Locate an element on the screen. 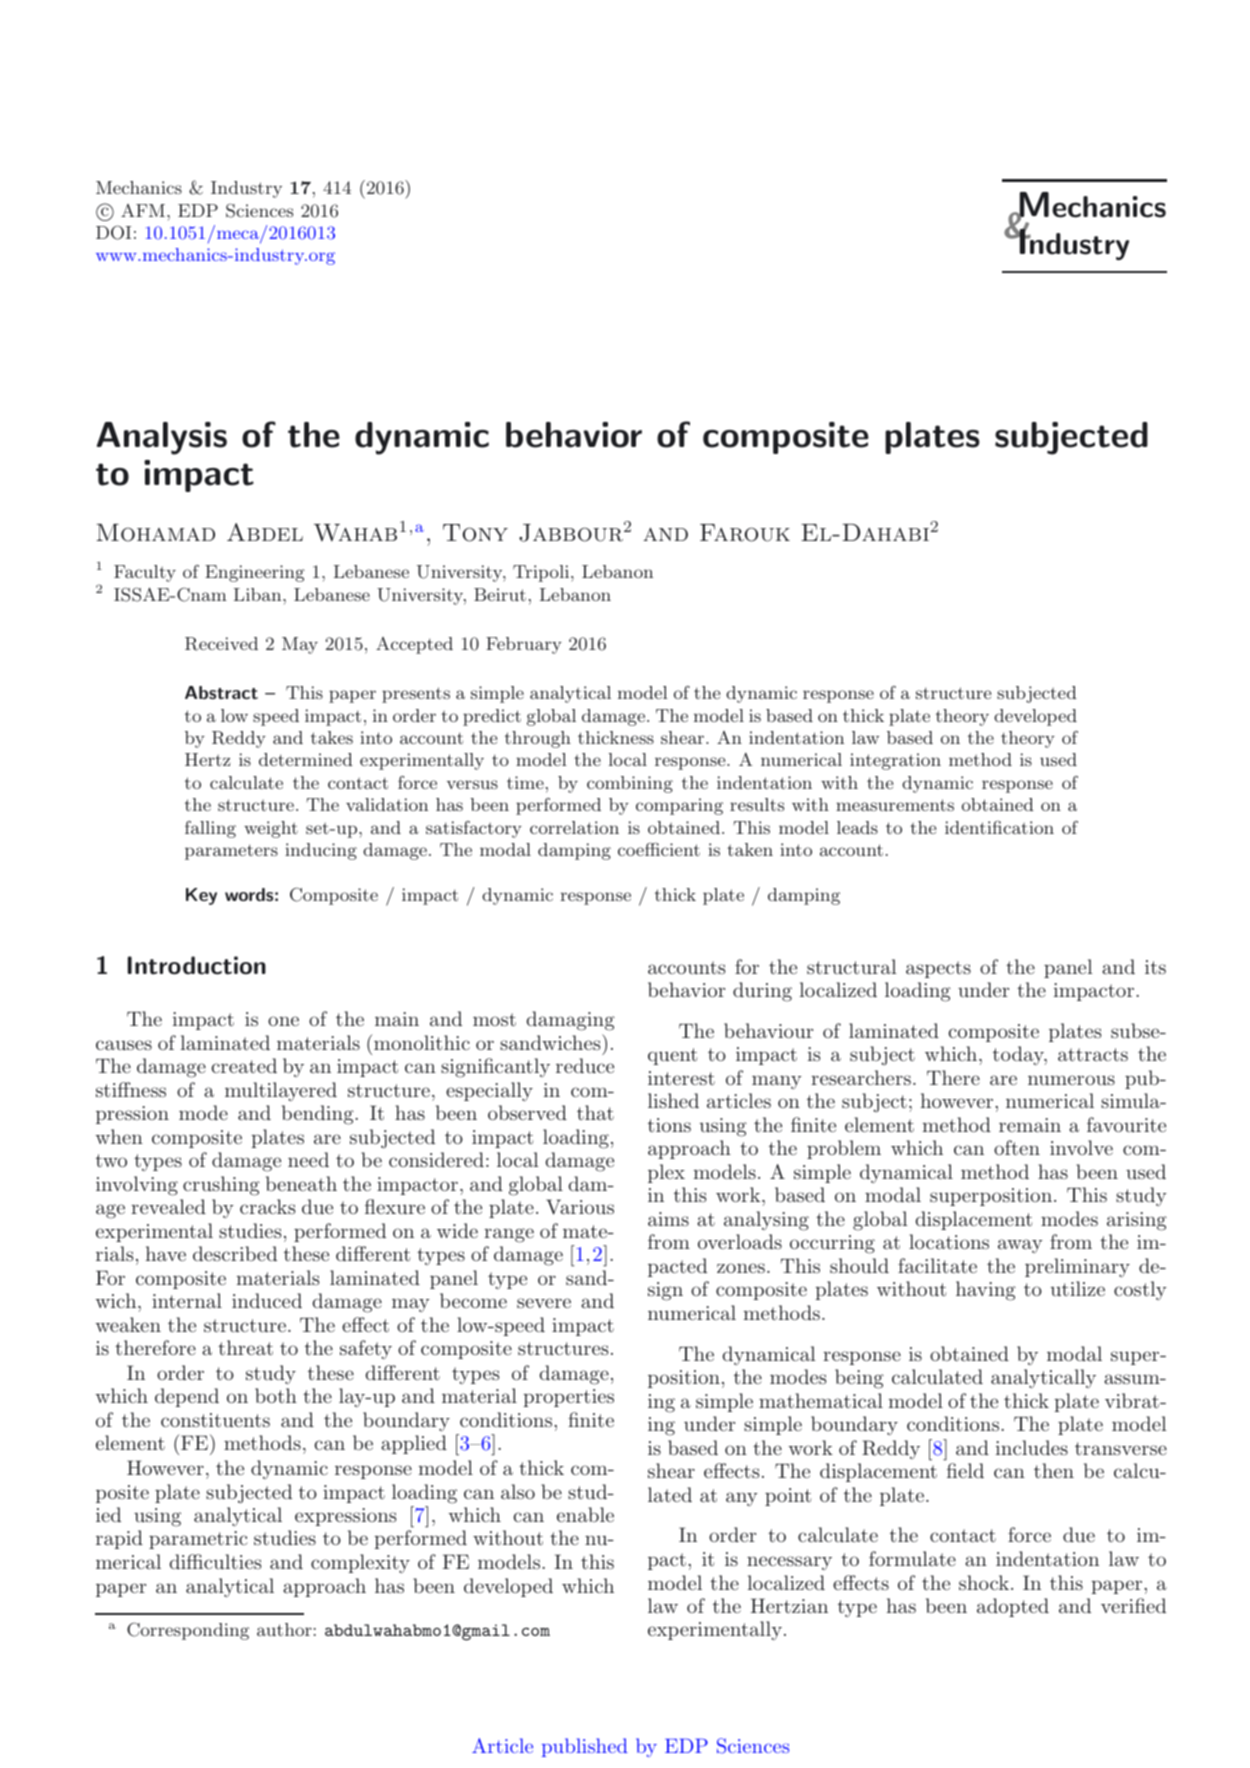 The height and width of the screenshot is (1768, 1250). Beirut is located at coordinates (500, 594).
